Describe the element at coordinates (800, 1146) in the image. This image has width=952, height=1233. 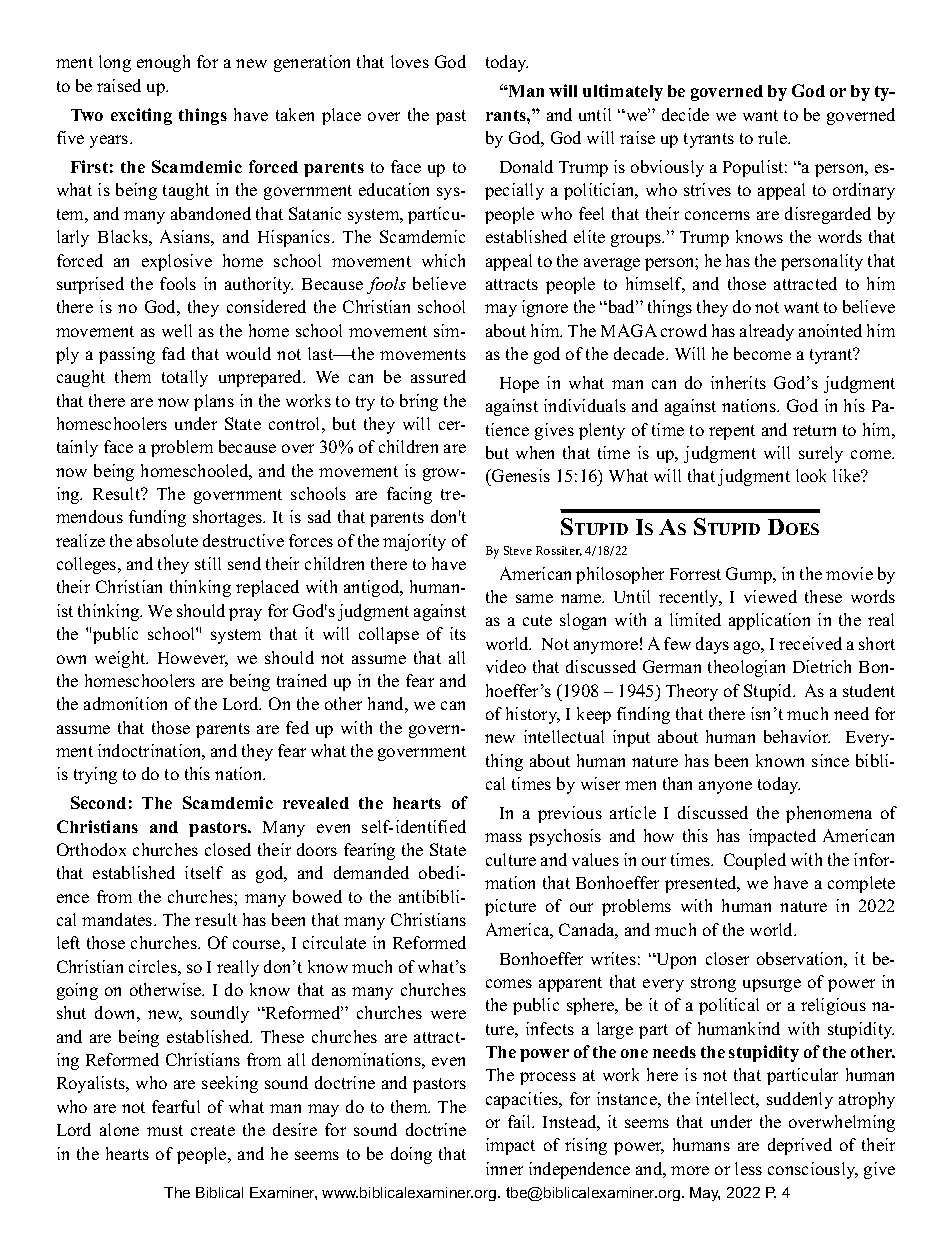
I see `deprived` at that location.
